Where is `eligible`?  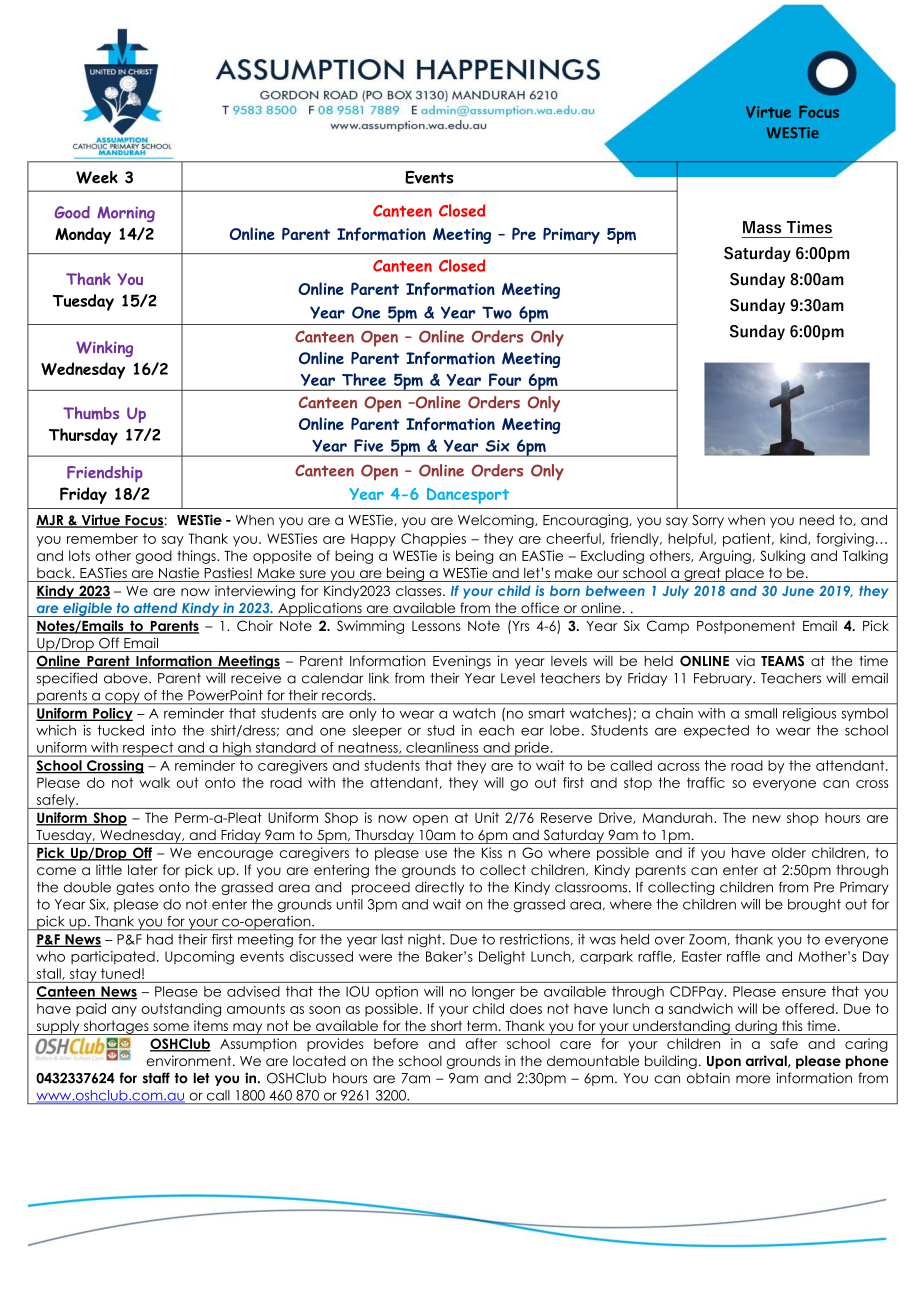 eligible is located at coordinates (87, 609).
